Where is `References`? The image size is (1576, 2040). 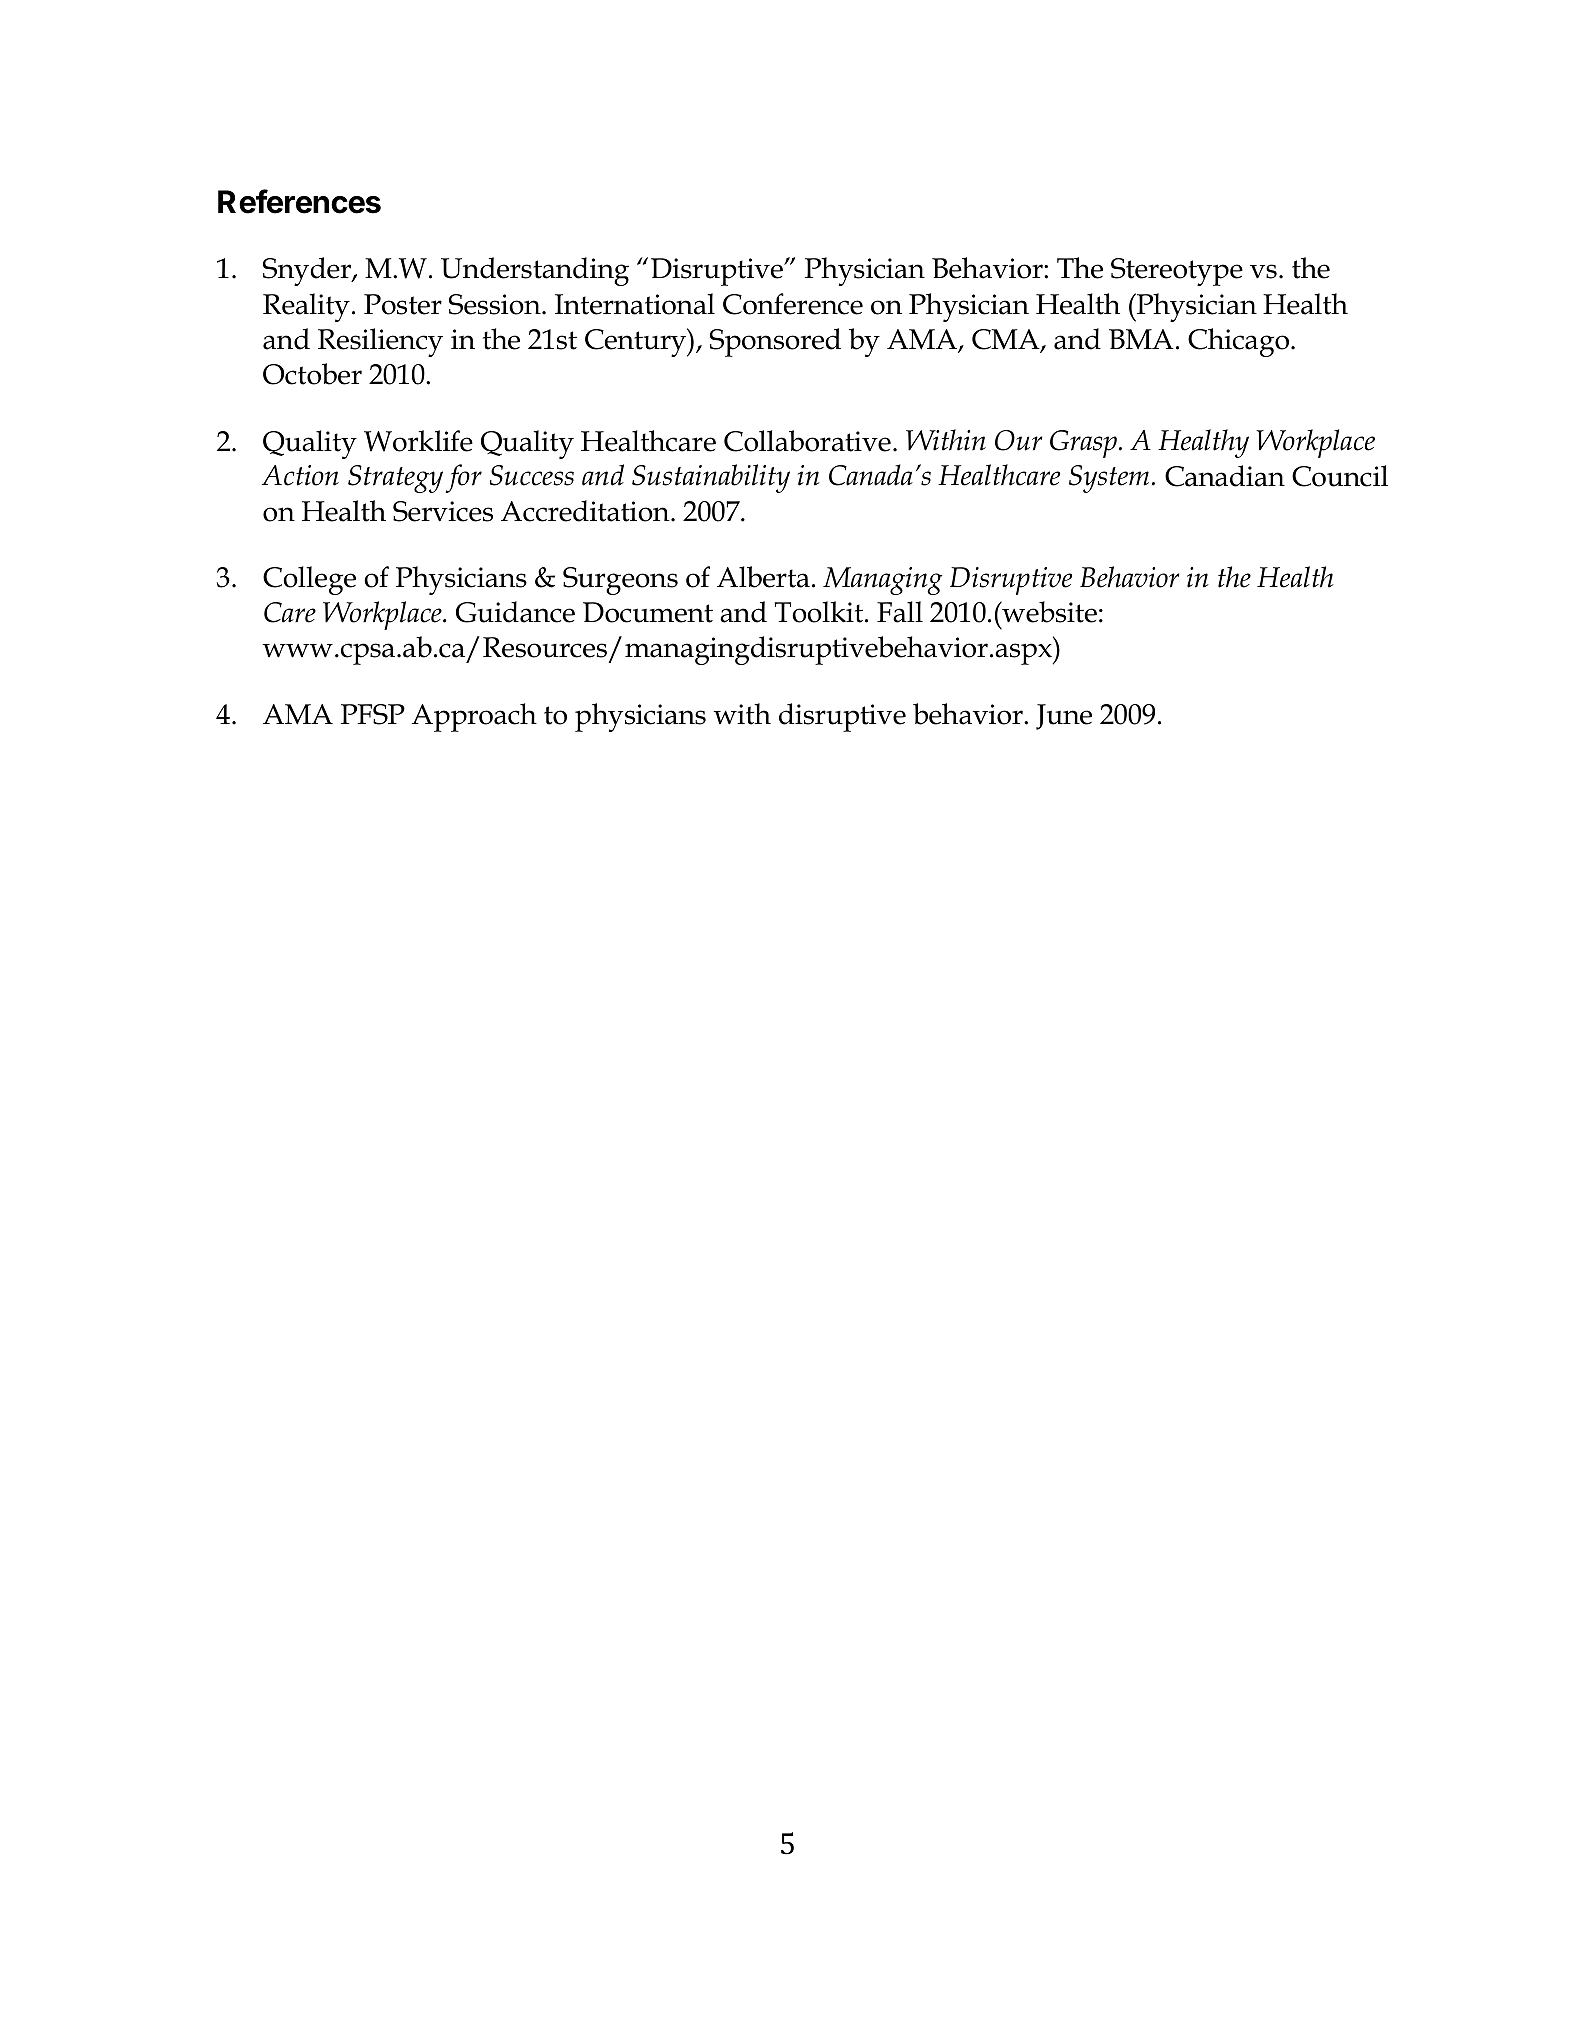
References is located at coordinates (299, 201).
